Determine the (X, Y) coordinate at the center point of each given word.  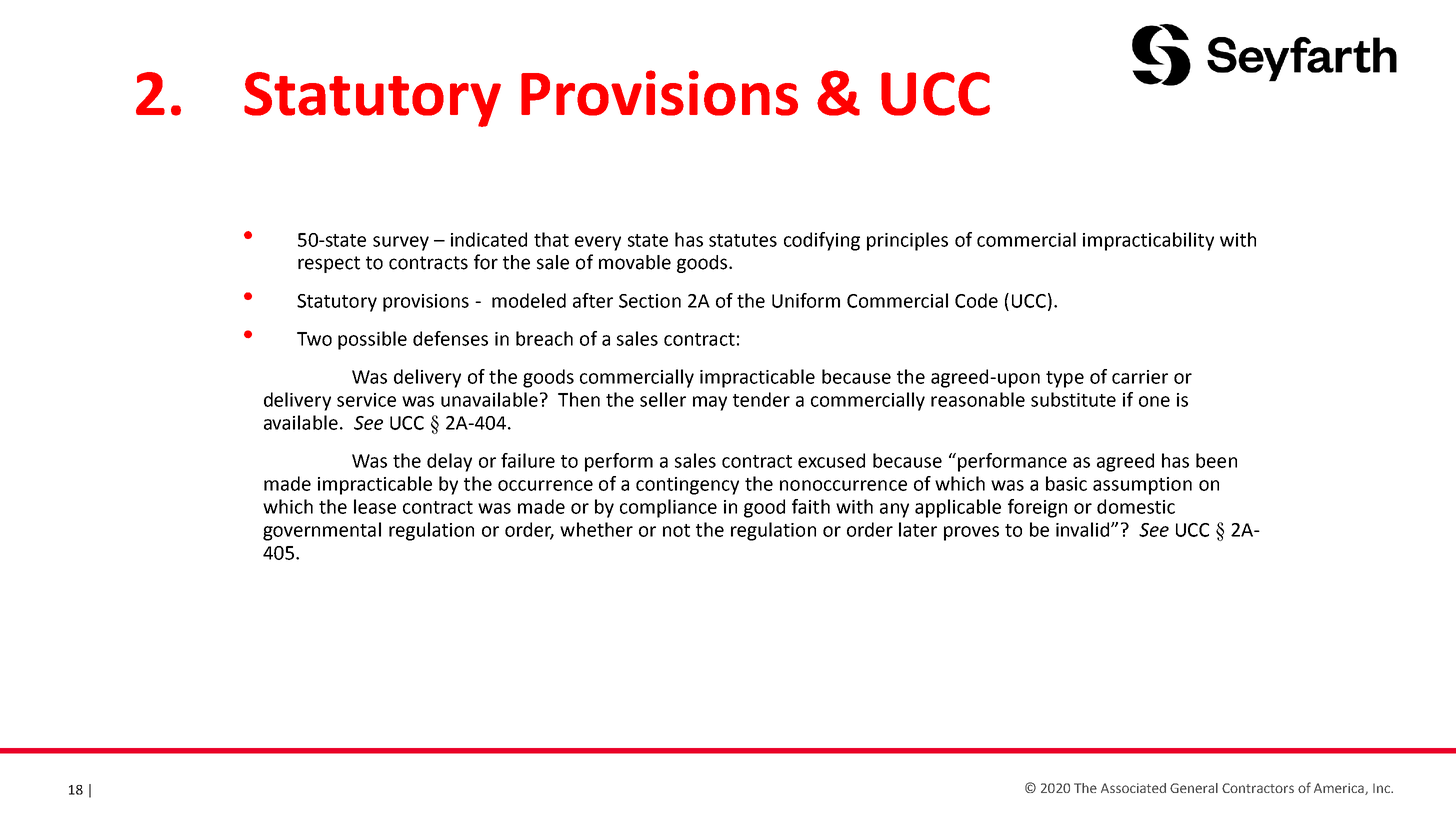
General (1194, 788)
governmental (322, 531)
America (1340, 789)
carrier (1140, 377)
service (366, 400)
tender (761, 399)
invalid (1084, 529)
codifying (822, 241)
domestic (1136, 506)
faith (811, 506)
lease (375, 506)
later (918, 529)
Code (976, 300)
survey (401, 243)
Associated (1133, 788)
